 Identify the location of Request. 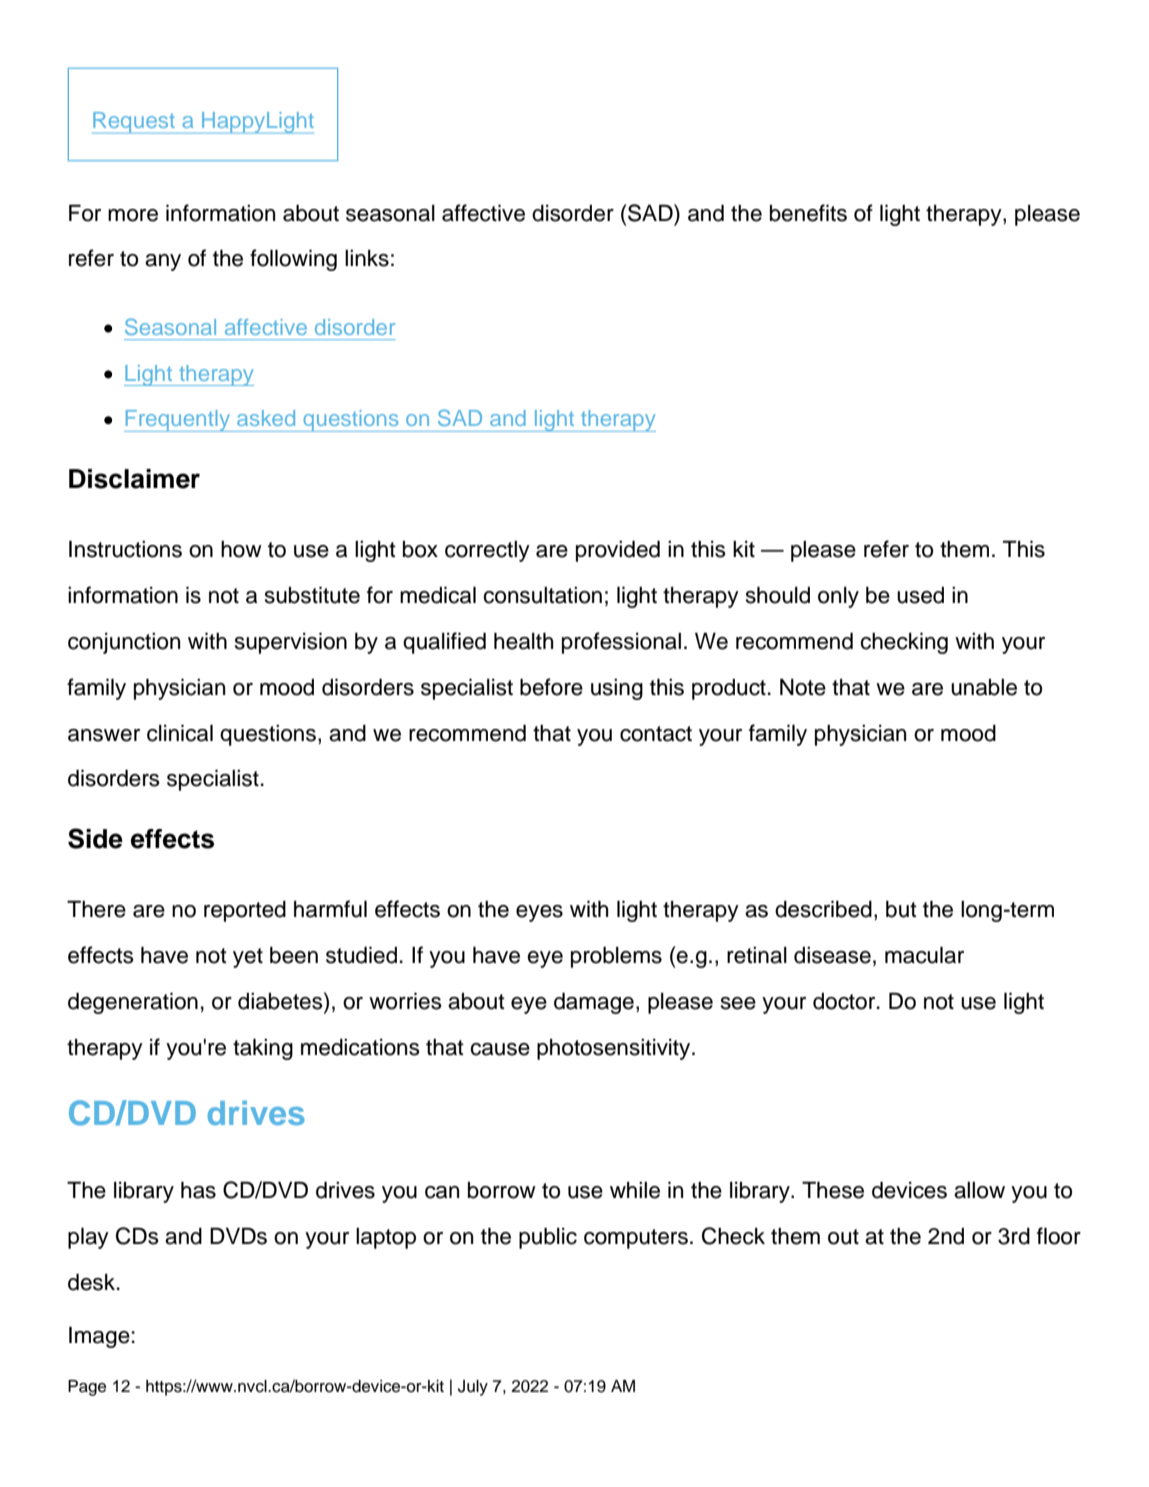
(134, 123).
